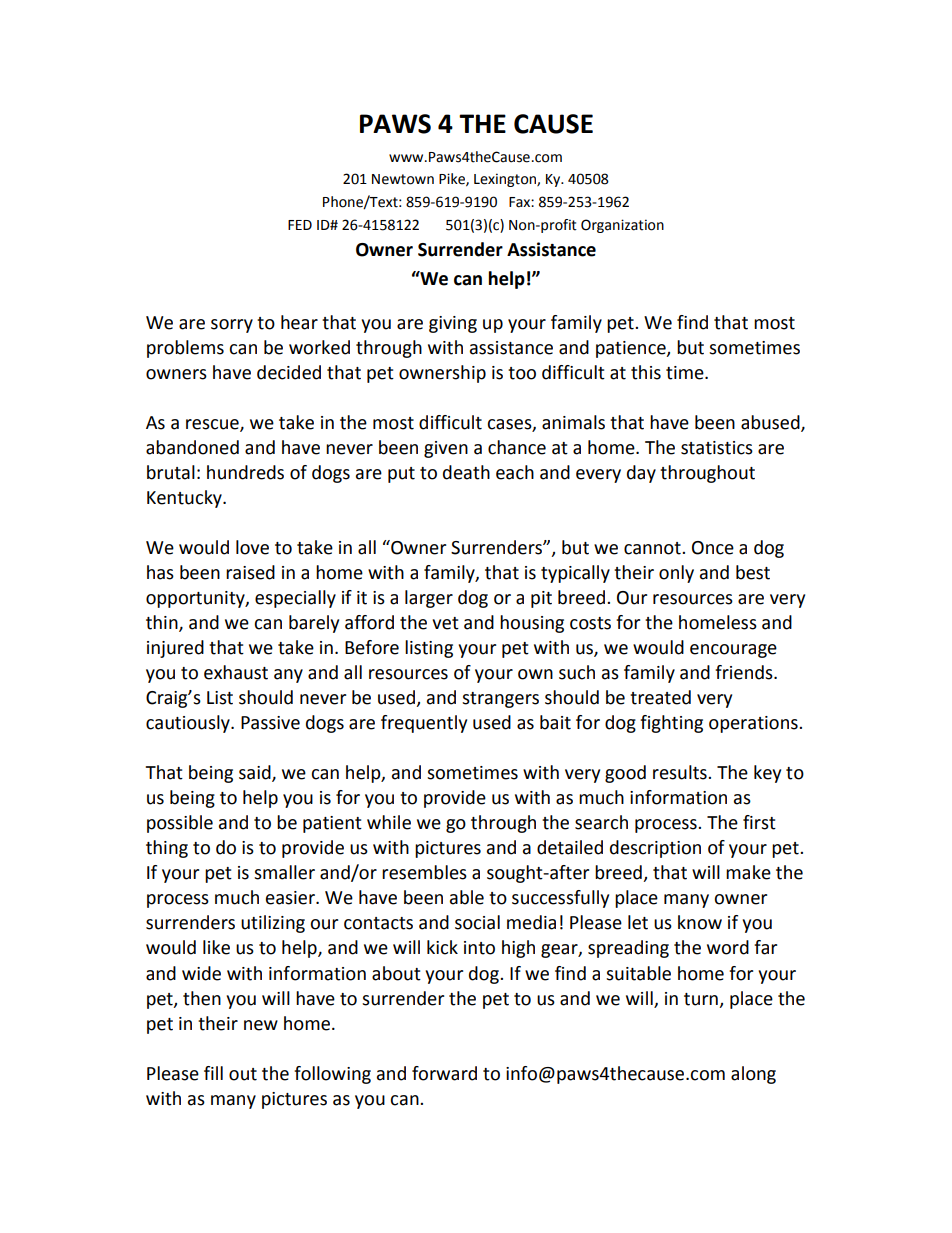  I want to click on Newtown, so click(403, 179).
